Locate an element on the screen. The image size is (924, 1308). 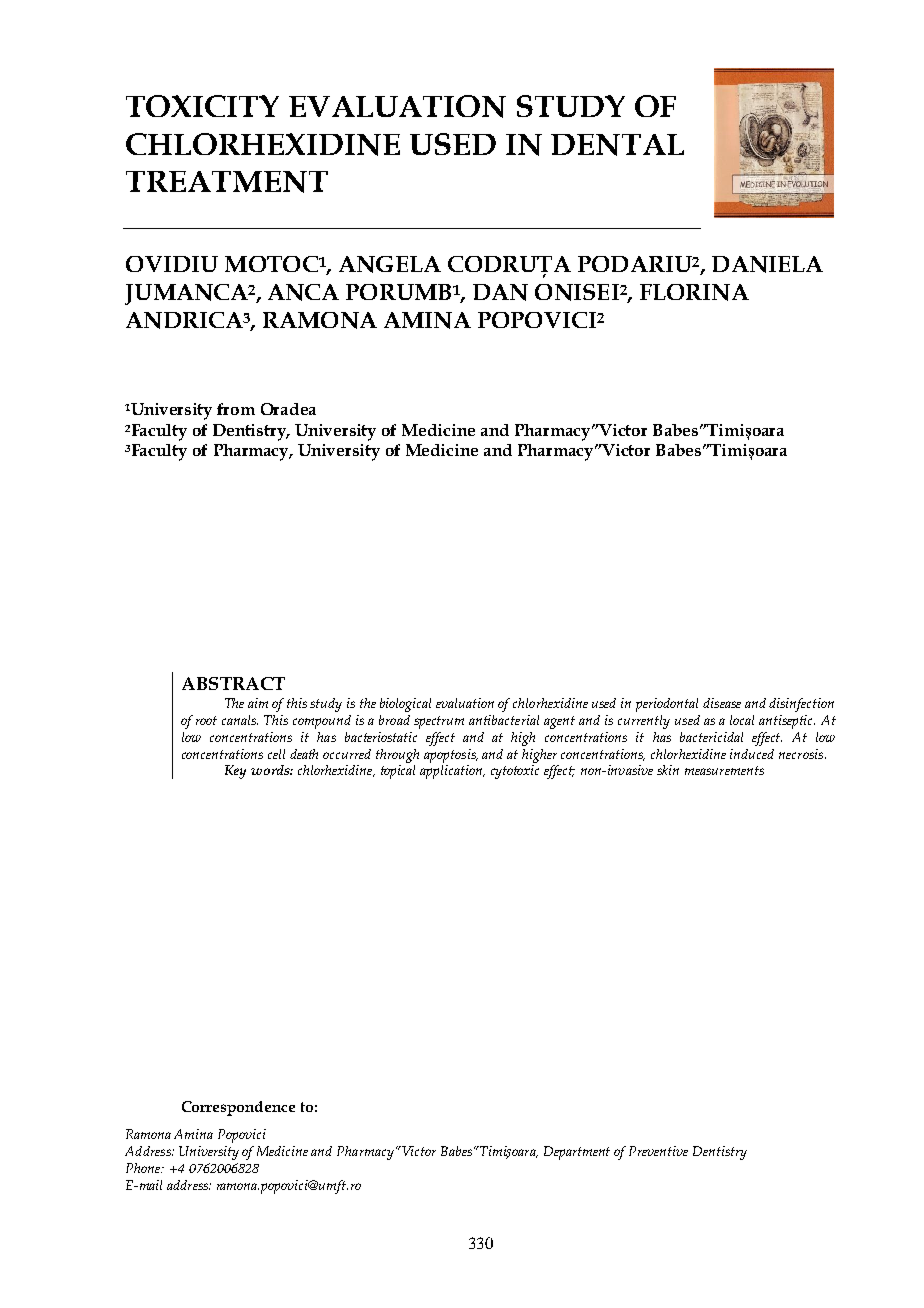
antibacterial is located at coordinates (504, 720).
